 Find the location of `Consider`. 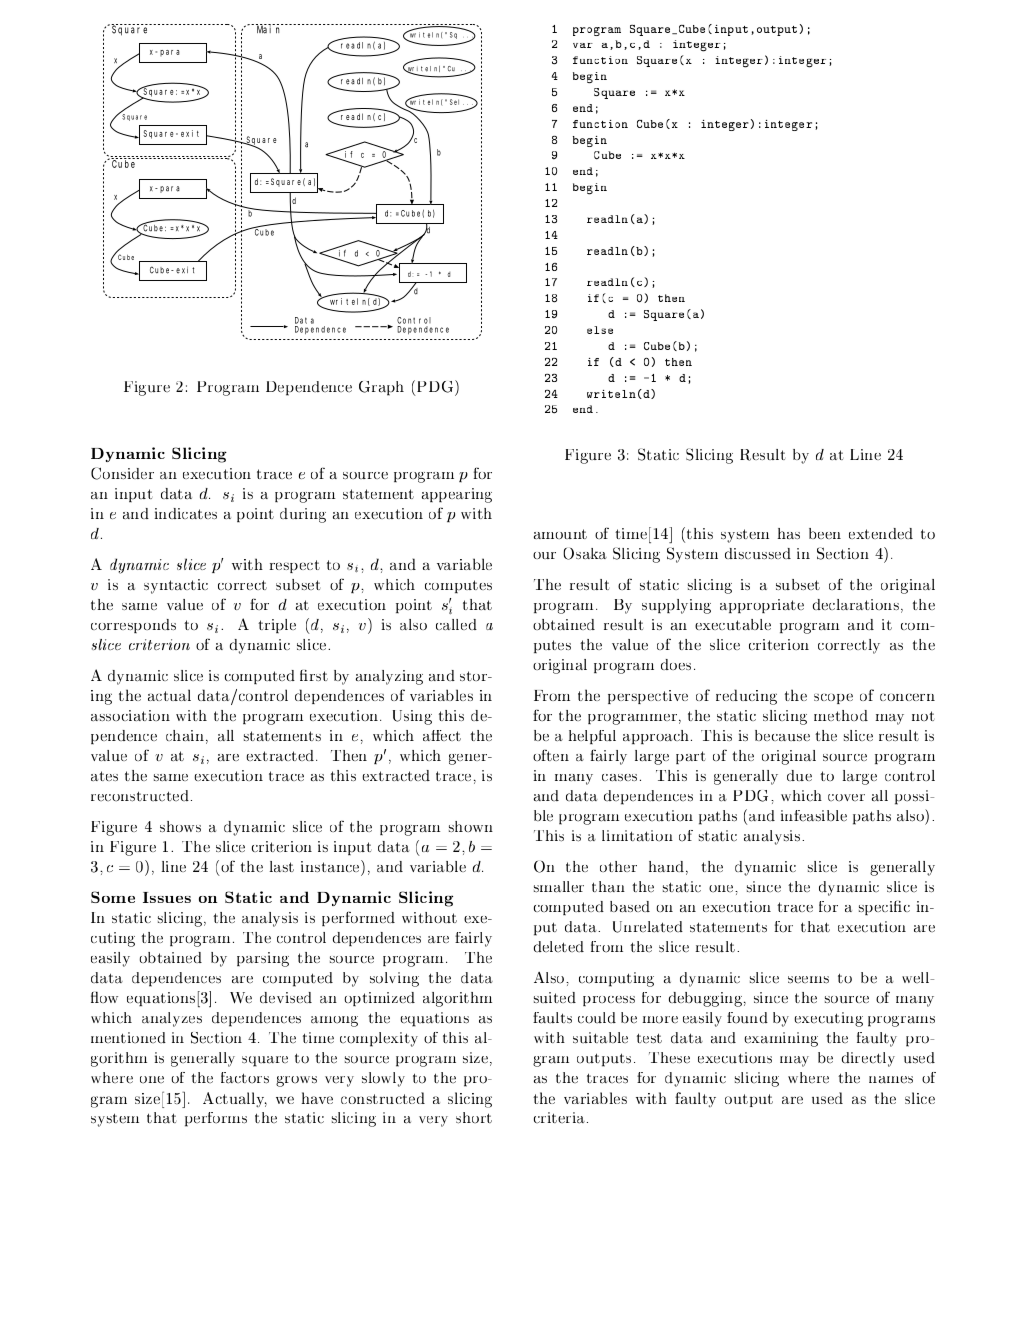

Consider is located at coordinates (122, 473).
